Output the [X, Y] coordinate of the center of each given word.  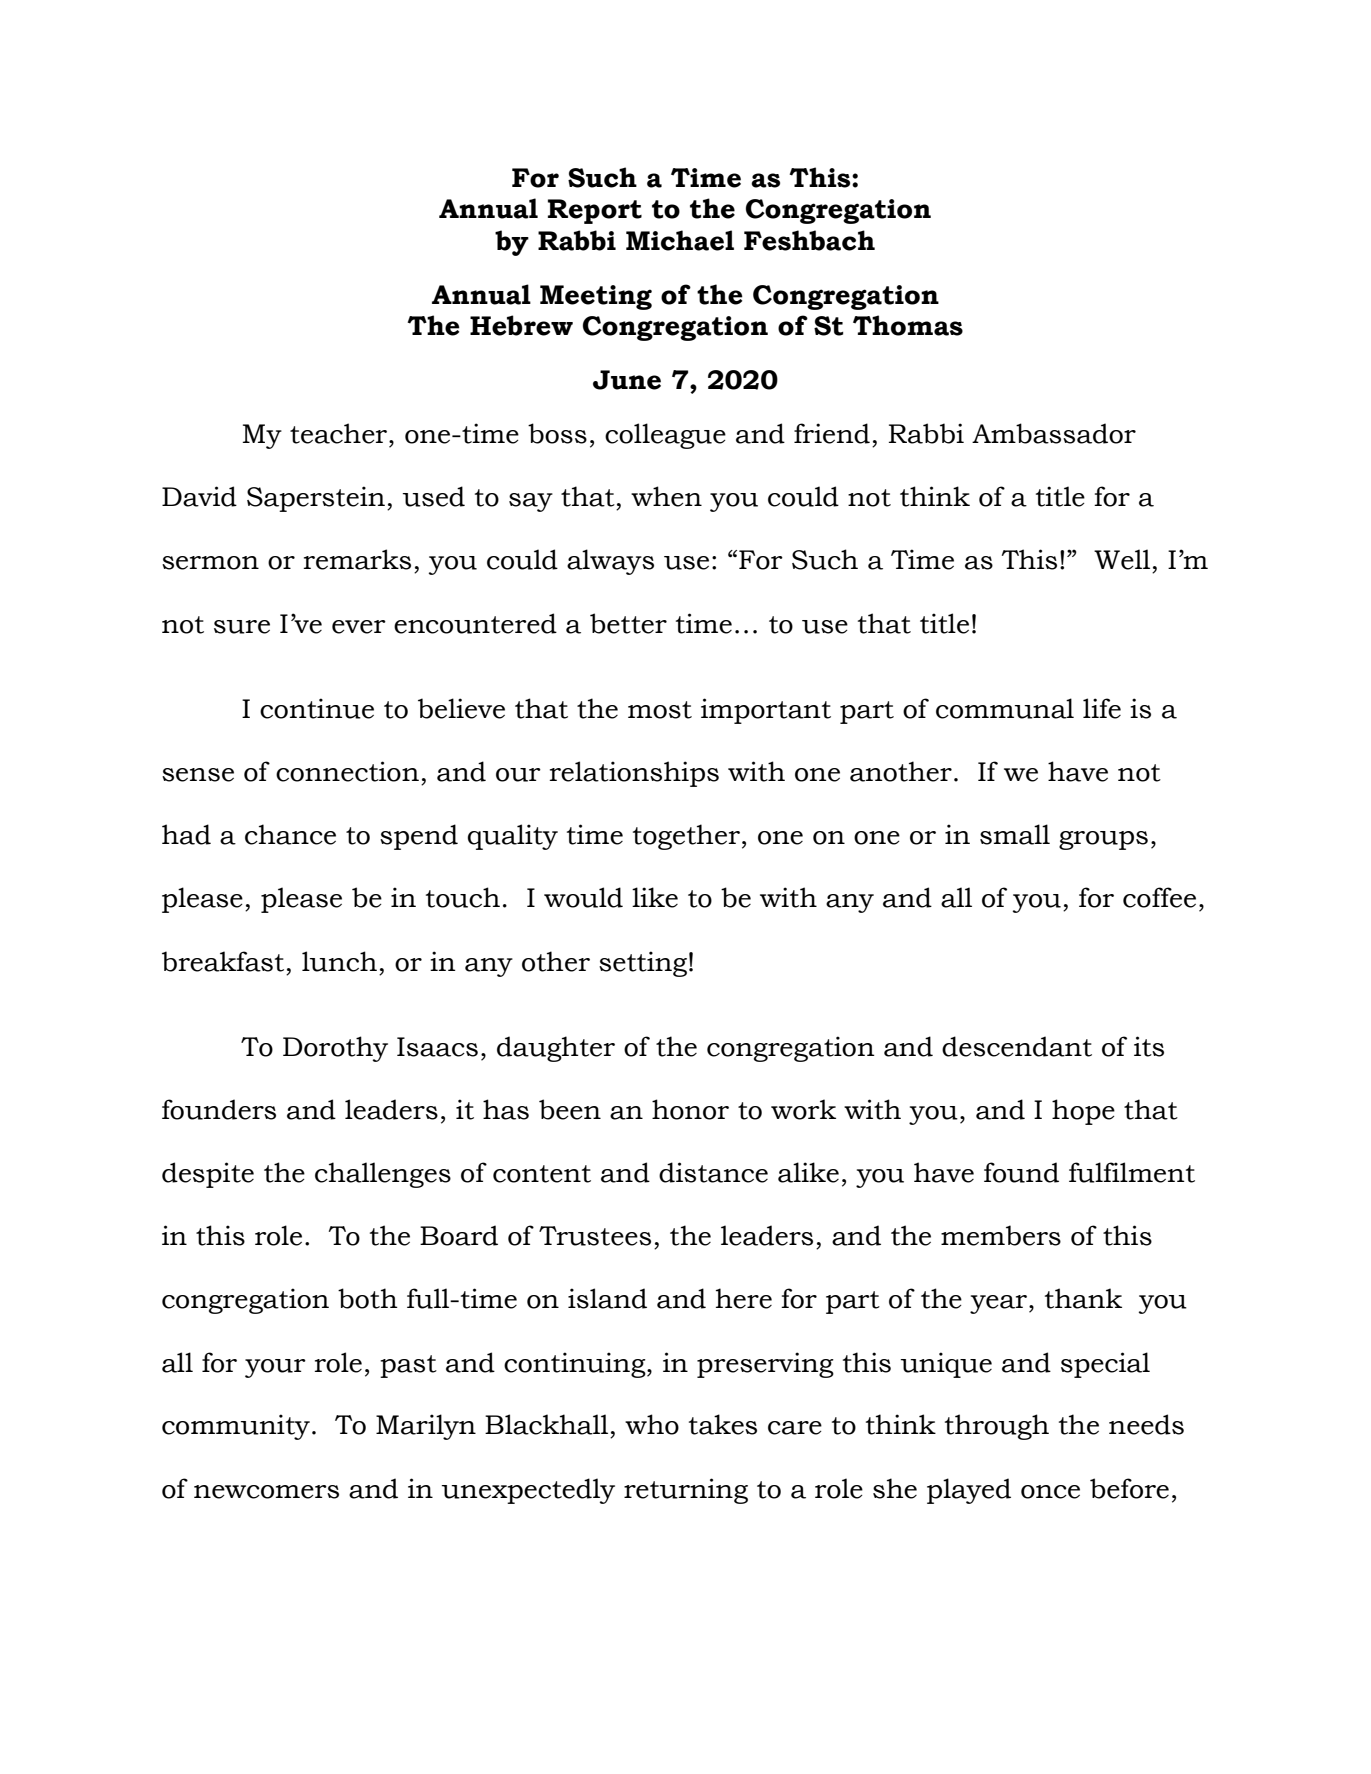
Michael [680, 240]
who [652, 1424]
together [686, 837]
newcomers [266, 1492]
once [1050, 1492]
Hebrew [521, 325]
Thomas [908, 325]
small [1015, 834]
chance [290, 834]
